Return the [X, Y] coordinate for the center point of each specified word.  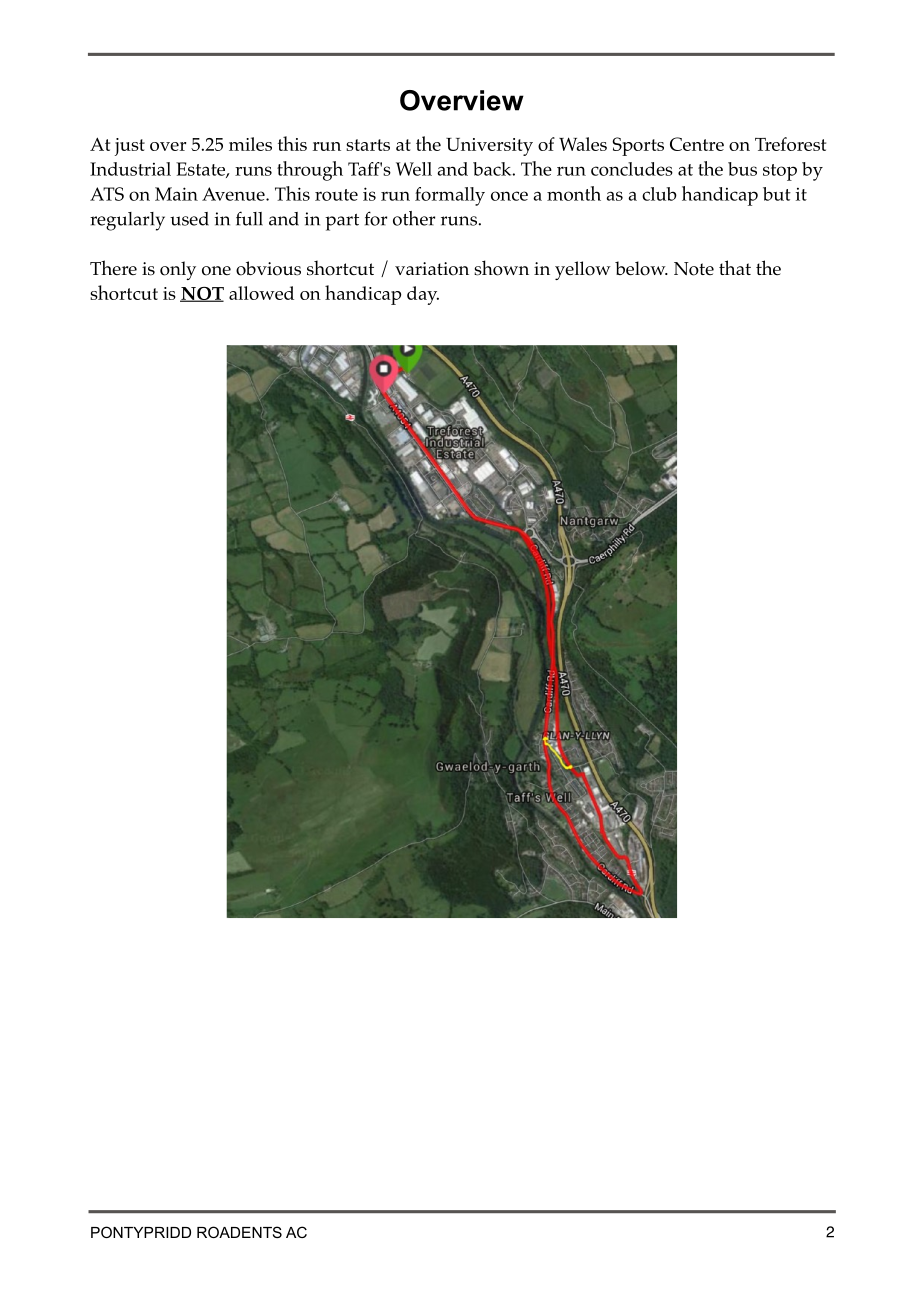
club [659, 194]
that [735, 267]
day [423, 295]
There [113, 267]
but [777, 194]
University [489, 147]
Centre [697, 144]
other [414, 218]
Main [176, 194]
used [189, 219]
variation [432, 269]
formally [450, 196]
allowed [261, 293]
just [130, 147]
